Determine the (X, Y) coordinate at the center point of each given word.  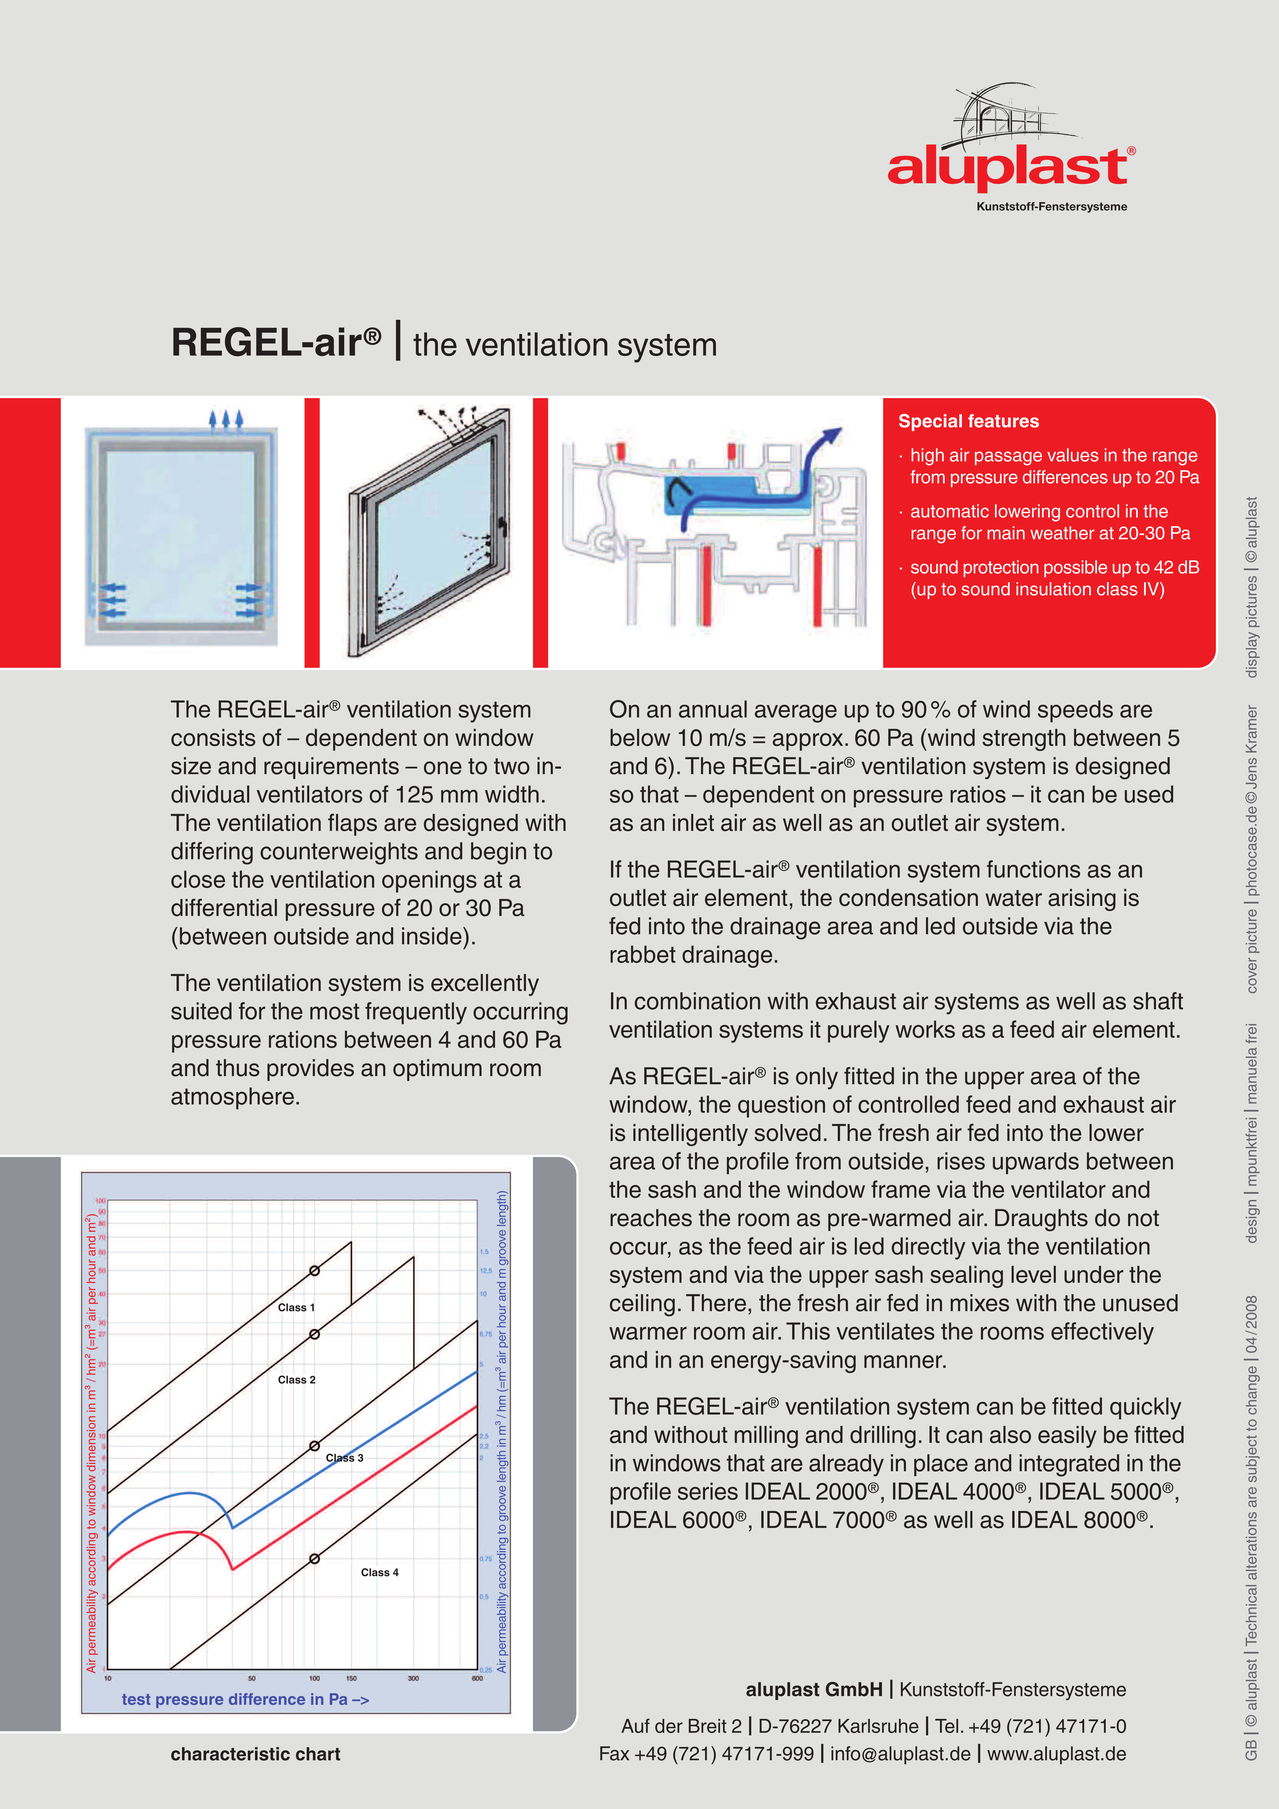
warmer (648, 1333)
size (191, 766)
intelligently (690, 1135)
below (640, 737)
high (927, 457)
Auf (635, 1725)
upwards (1036, 1163)
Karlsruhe (878, 1726)
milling (766, 1437)
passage (1008, 458)
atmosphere (232, 1098)
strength (1024, 740)
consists (213, 737)
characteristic (230, 1754)
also (1010, 1434)
